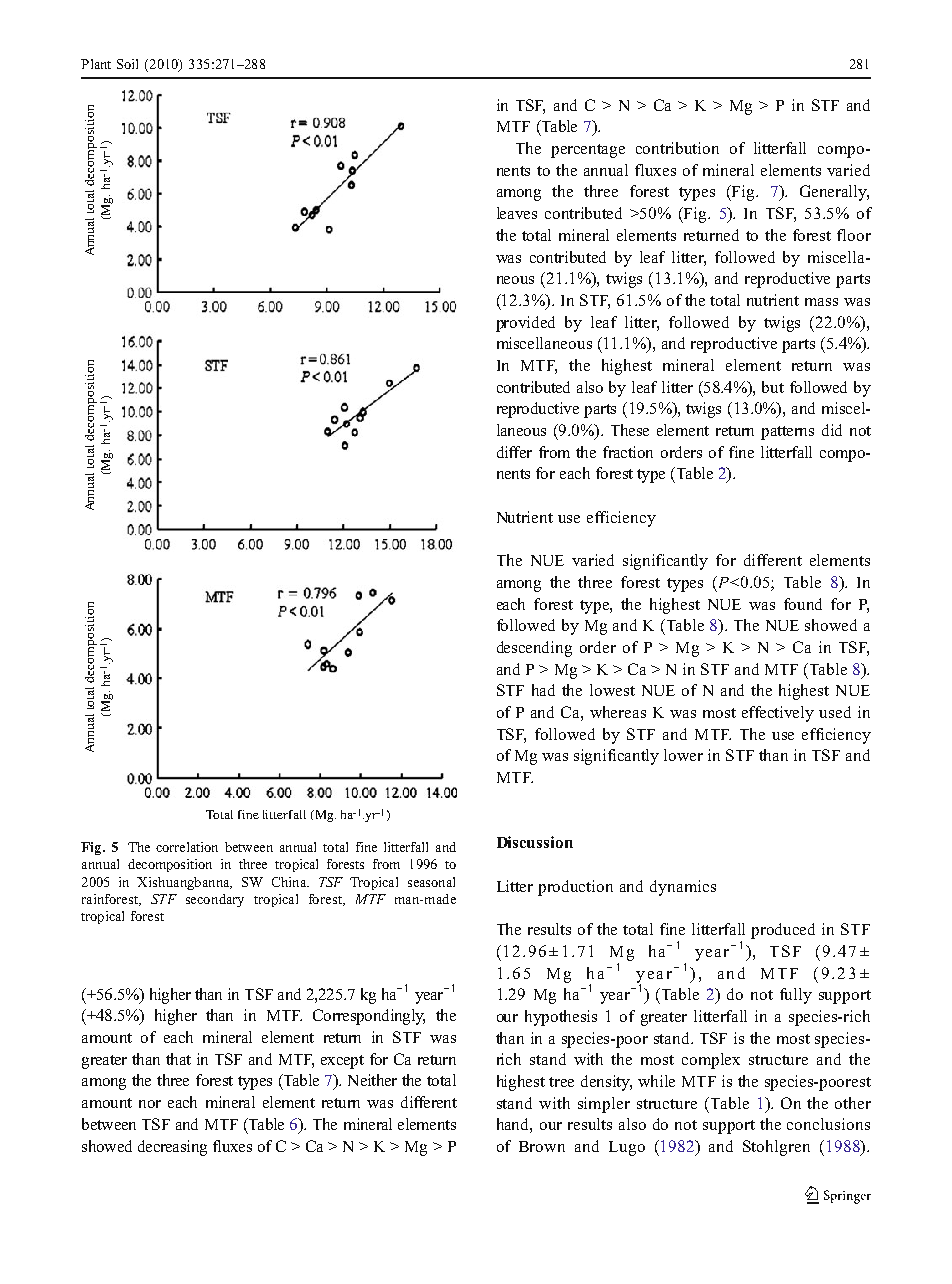 This page has width=952, height=1284. I want to click on Soil, so click(127, 64).
